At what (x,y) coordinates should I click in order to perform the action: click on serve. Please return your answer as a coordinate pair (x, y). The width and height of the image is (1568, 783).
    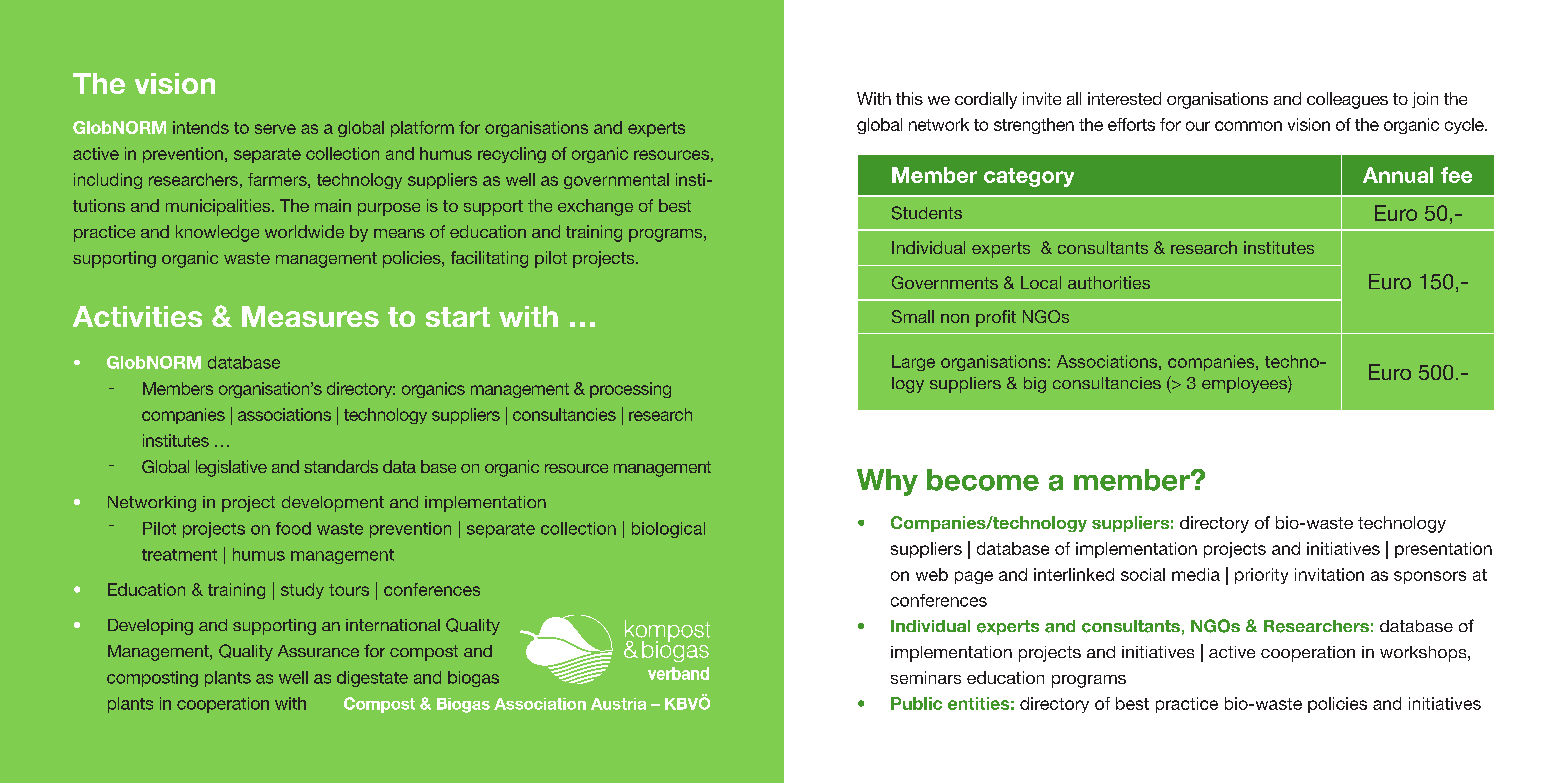
    Looking at the image, I should click on (275, 129).
